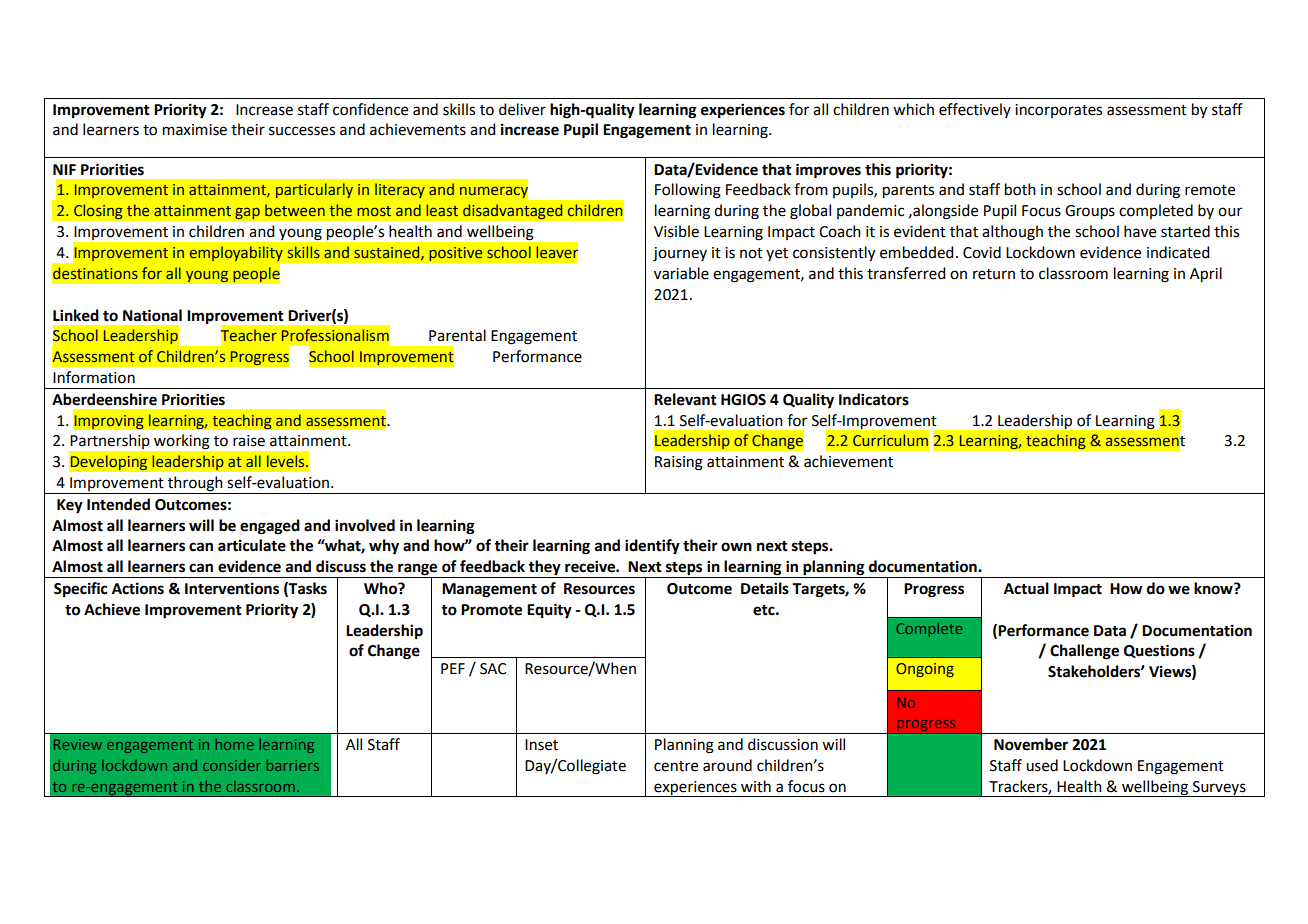  Describe the element at coordinates (195, 130) in the screenshot. I see `maximise` at that location.
